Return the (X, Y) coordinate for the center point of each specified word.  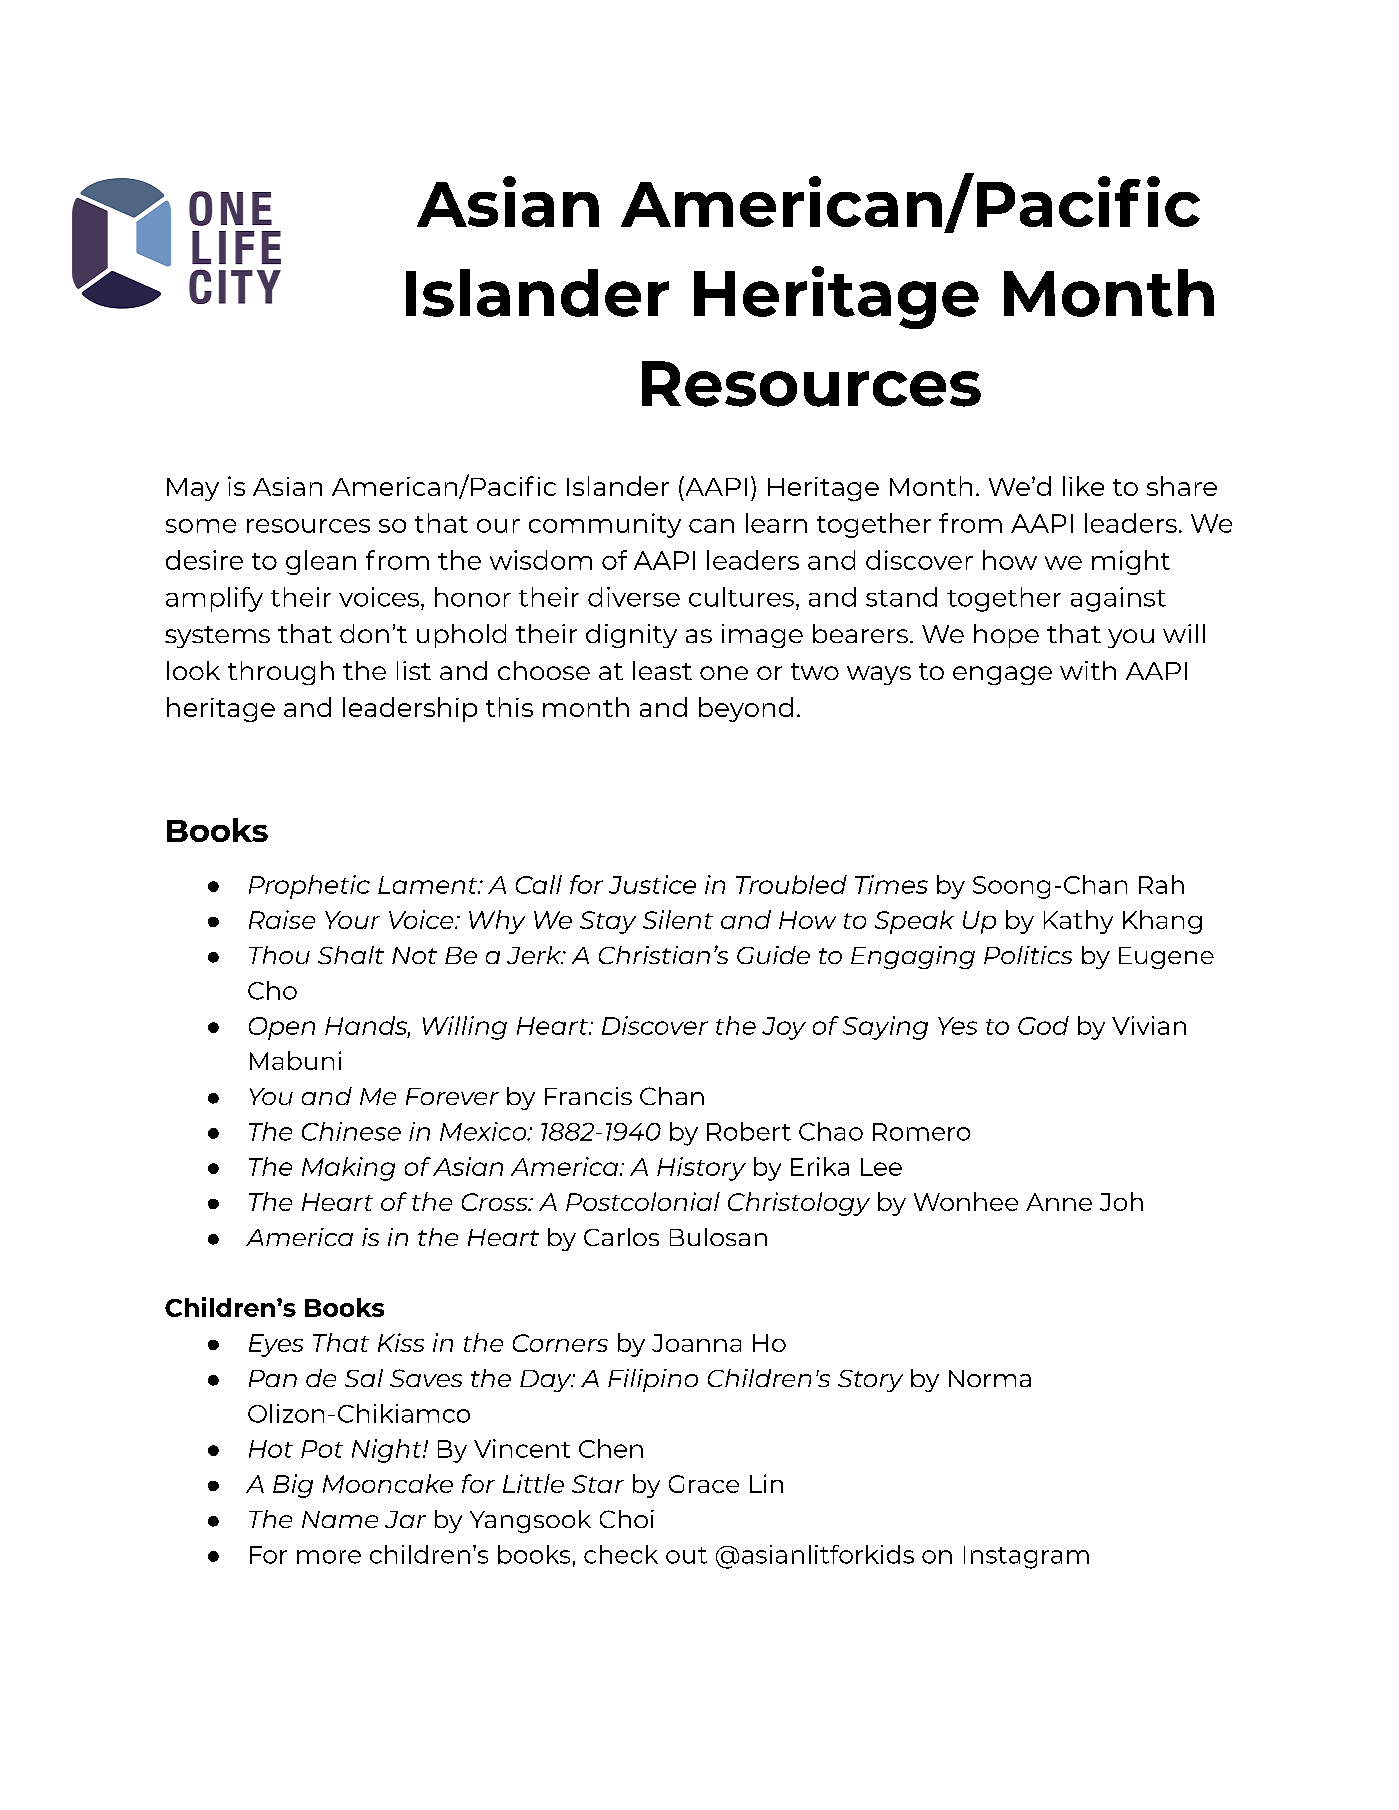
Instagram (1026, 1557)
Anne (1059, 1202)
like (1083, 486)
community (605, 525)
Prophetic (309, 887)
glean (321, 562)
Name (340, 1519)
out (686, 1555)
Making (348, 1169)
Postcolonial (643, 1201)
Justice (652, 884)
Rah (1161, 884)
